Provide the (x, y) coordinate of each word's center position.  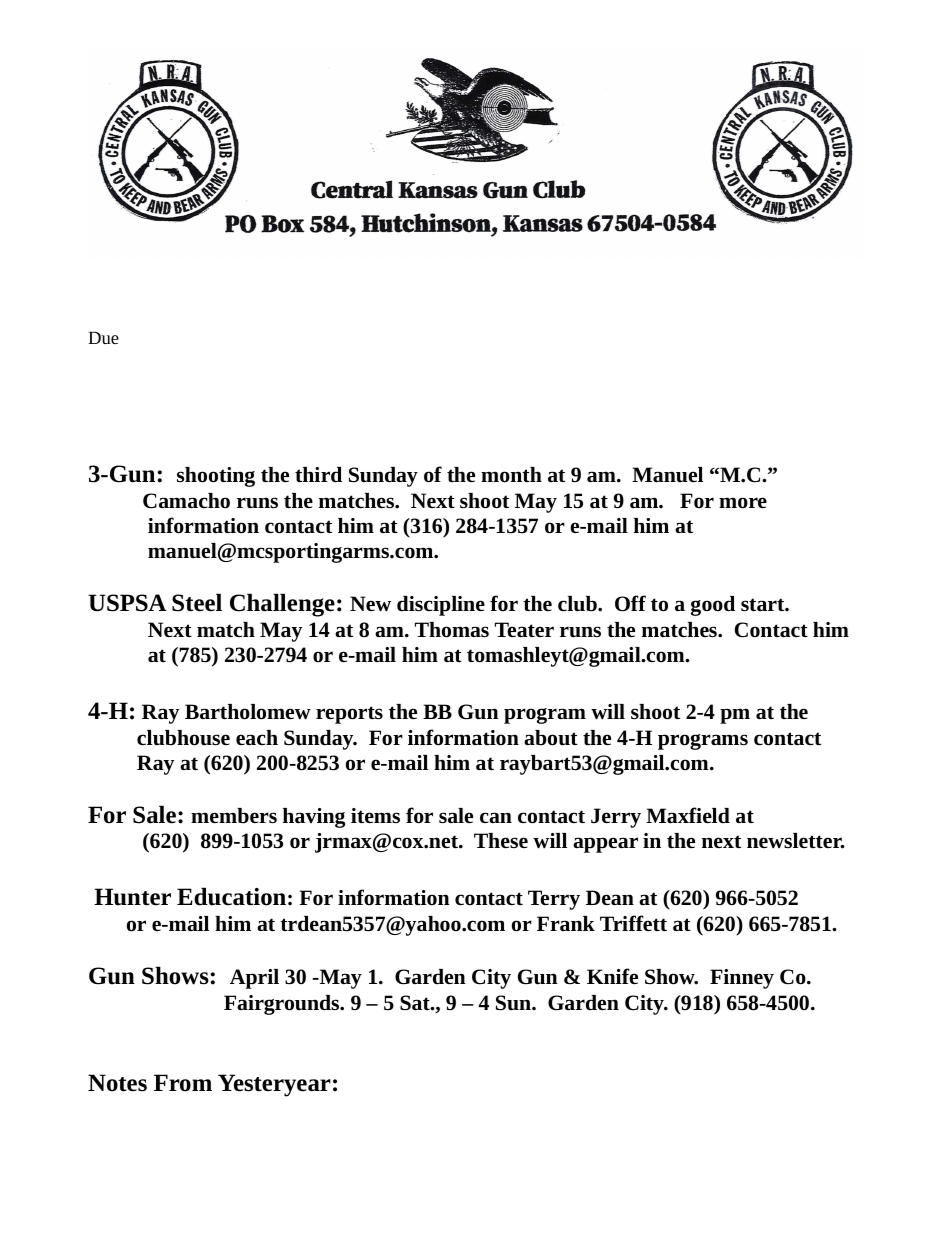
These (501, 840)
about (551, 738)
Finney (742, 979)
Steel (197, 602)
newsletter (795, 841)
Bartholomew (248, 712)
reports (349, 715)
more (743, 503)
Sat (416, 1003)
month (511, 475)
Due (103, 337)
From (183, 1083)
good (713, 606)
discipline (441, 606)
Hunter (132, 897)
